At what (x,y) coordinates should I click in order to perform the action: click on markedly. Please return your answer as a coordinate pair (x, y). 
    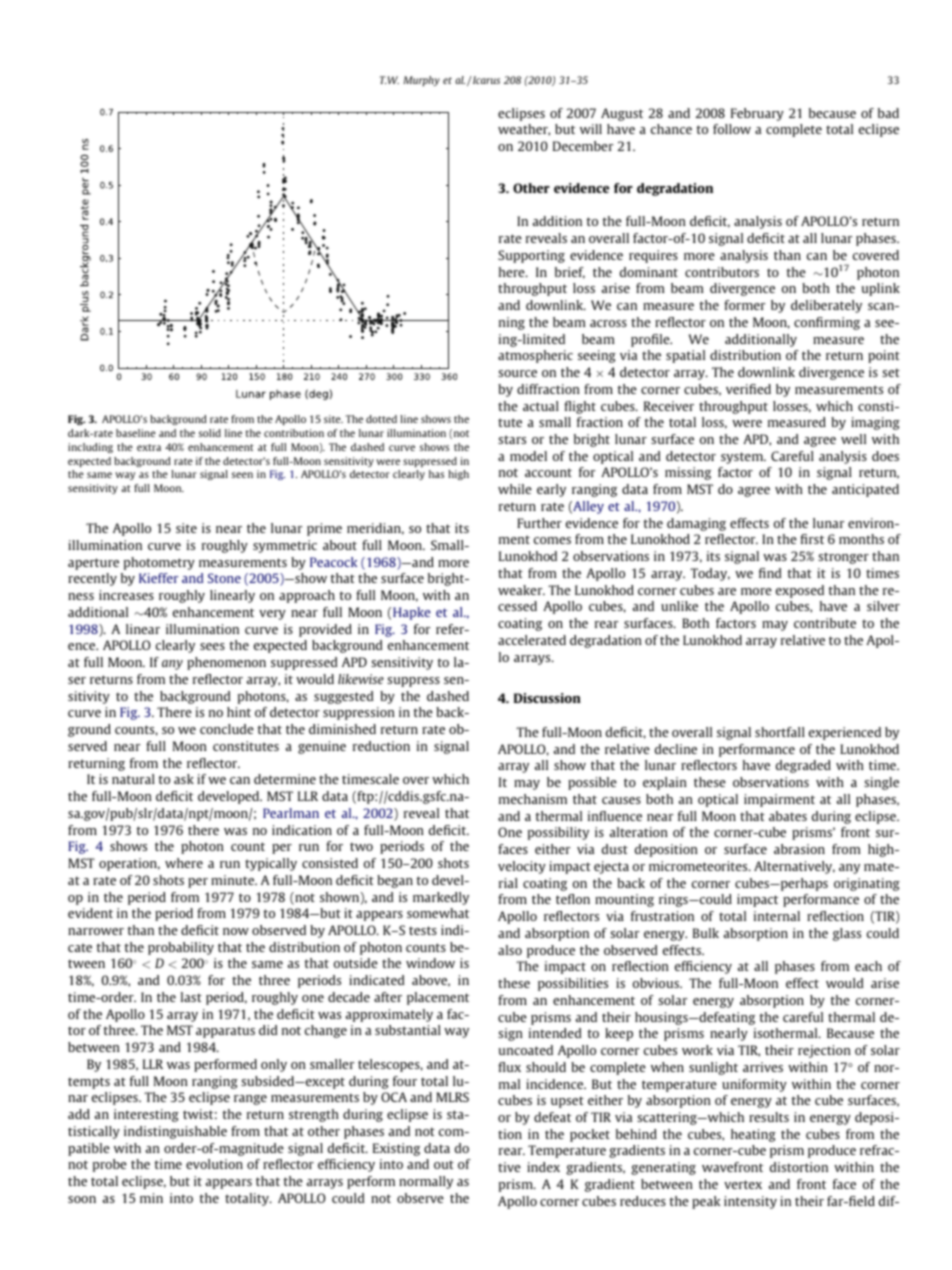
    Looking at the image, I should click on (441, 898).
